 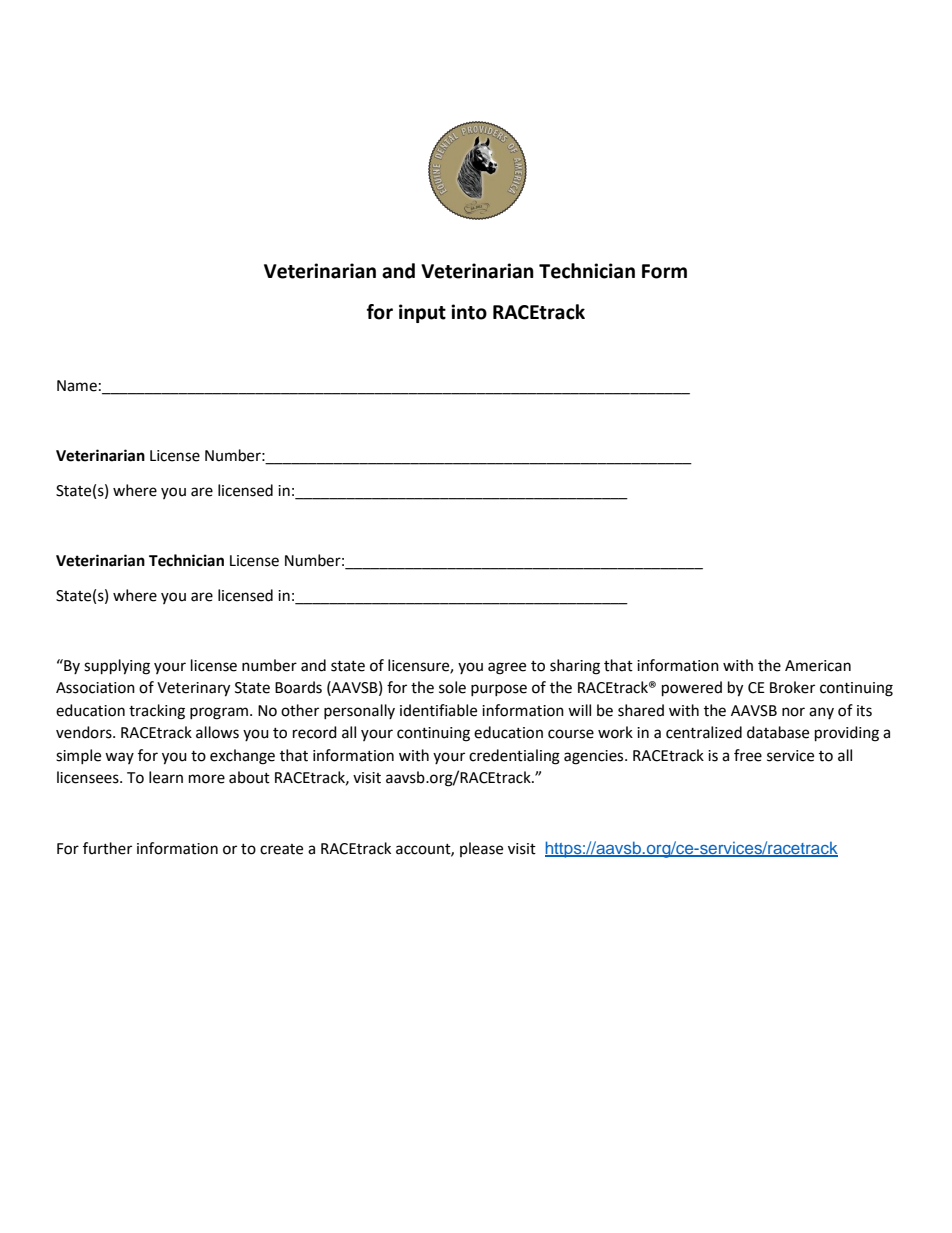 I want to click on agree, so click(x=507, y=668).
